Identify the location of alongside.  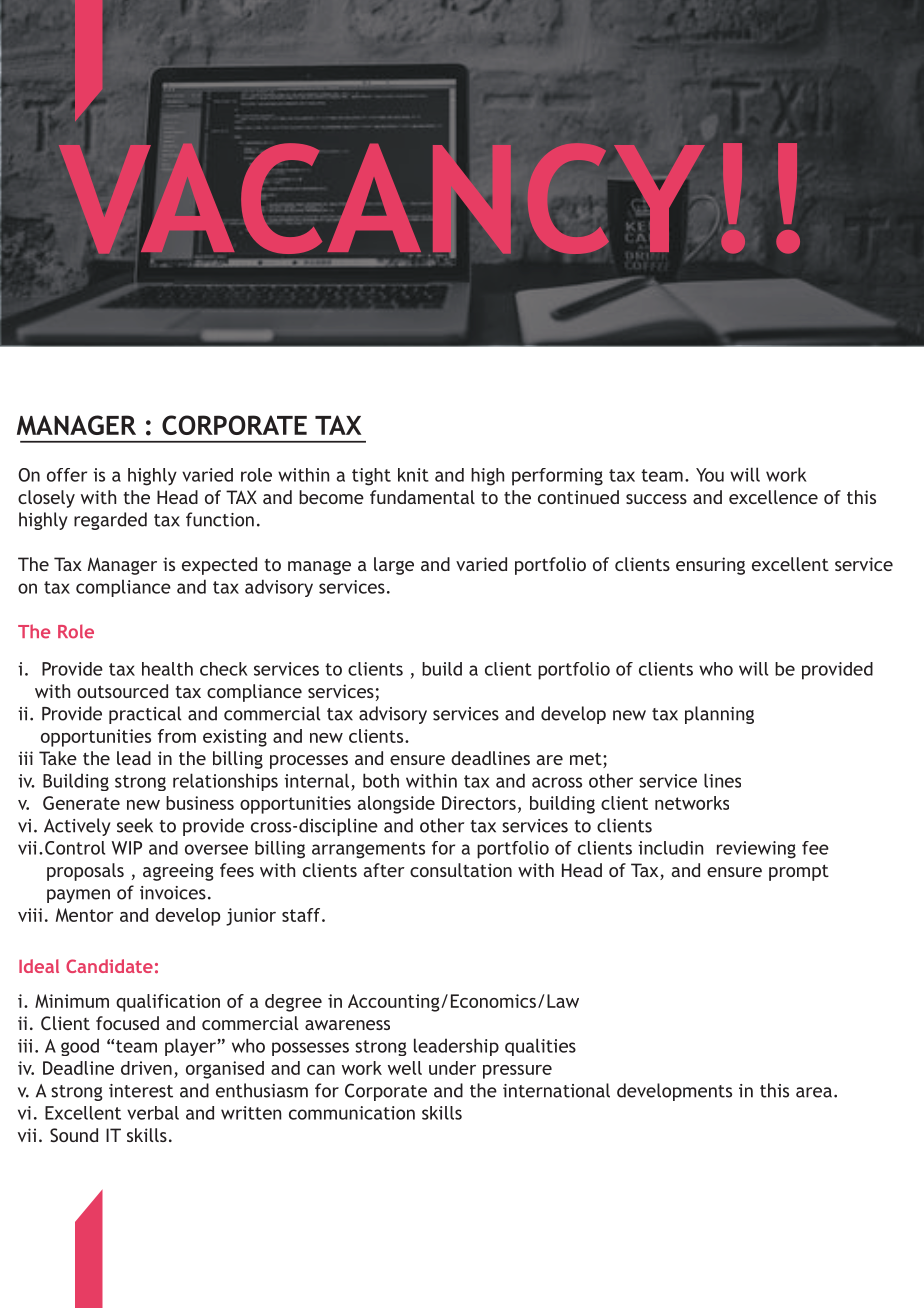
(396, 805).
